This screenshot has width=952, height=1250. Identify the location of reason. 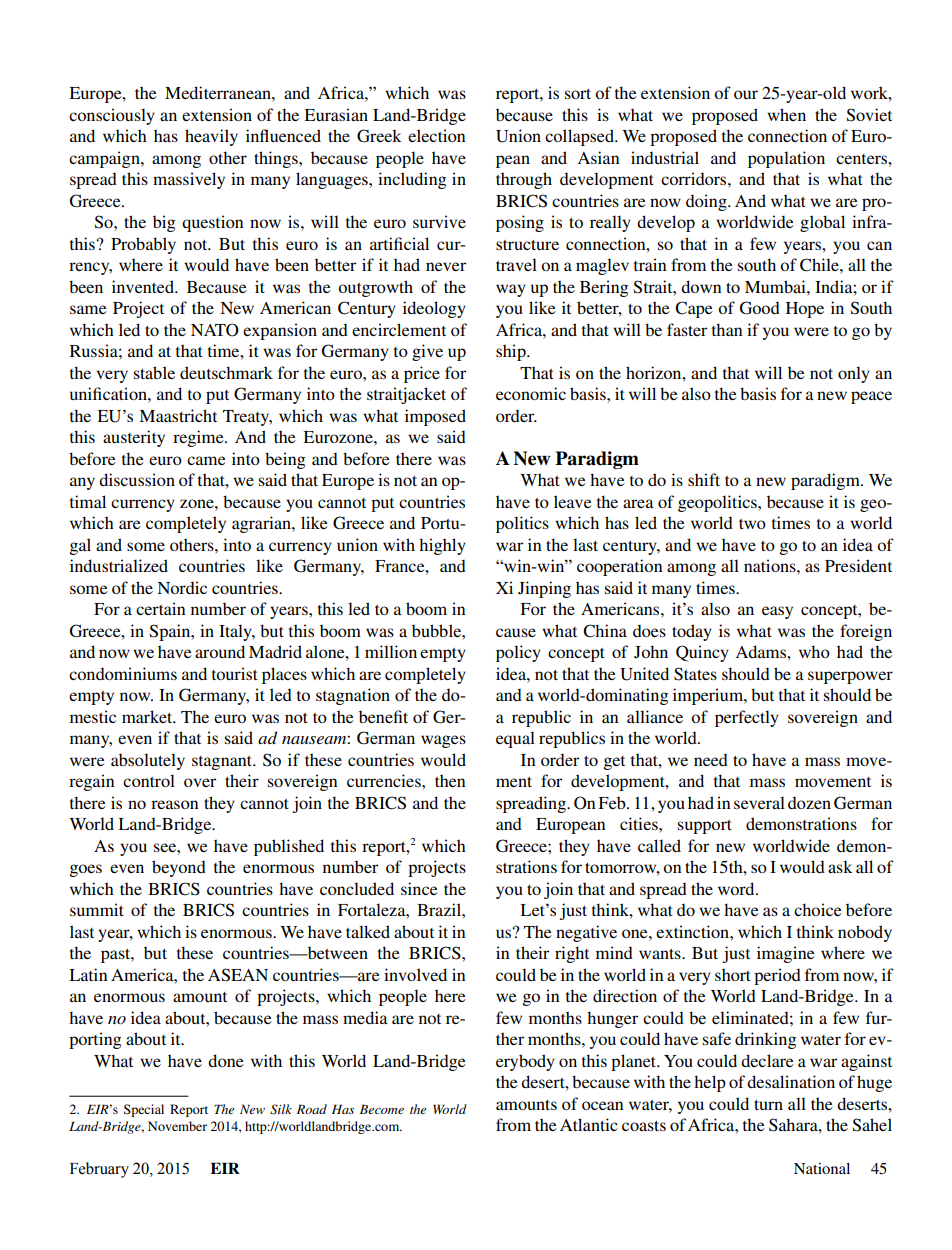
(174, 804).
